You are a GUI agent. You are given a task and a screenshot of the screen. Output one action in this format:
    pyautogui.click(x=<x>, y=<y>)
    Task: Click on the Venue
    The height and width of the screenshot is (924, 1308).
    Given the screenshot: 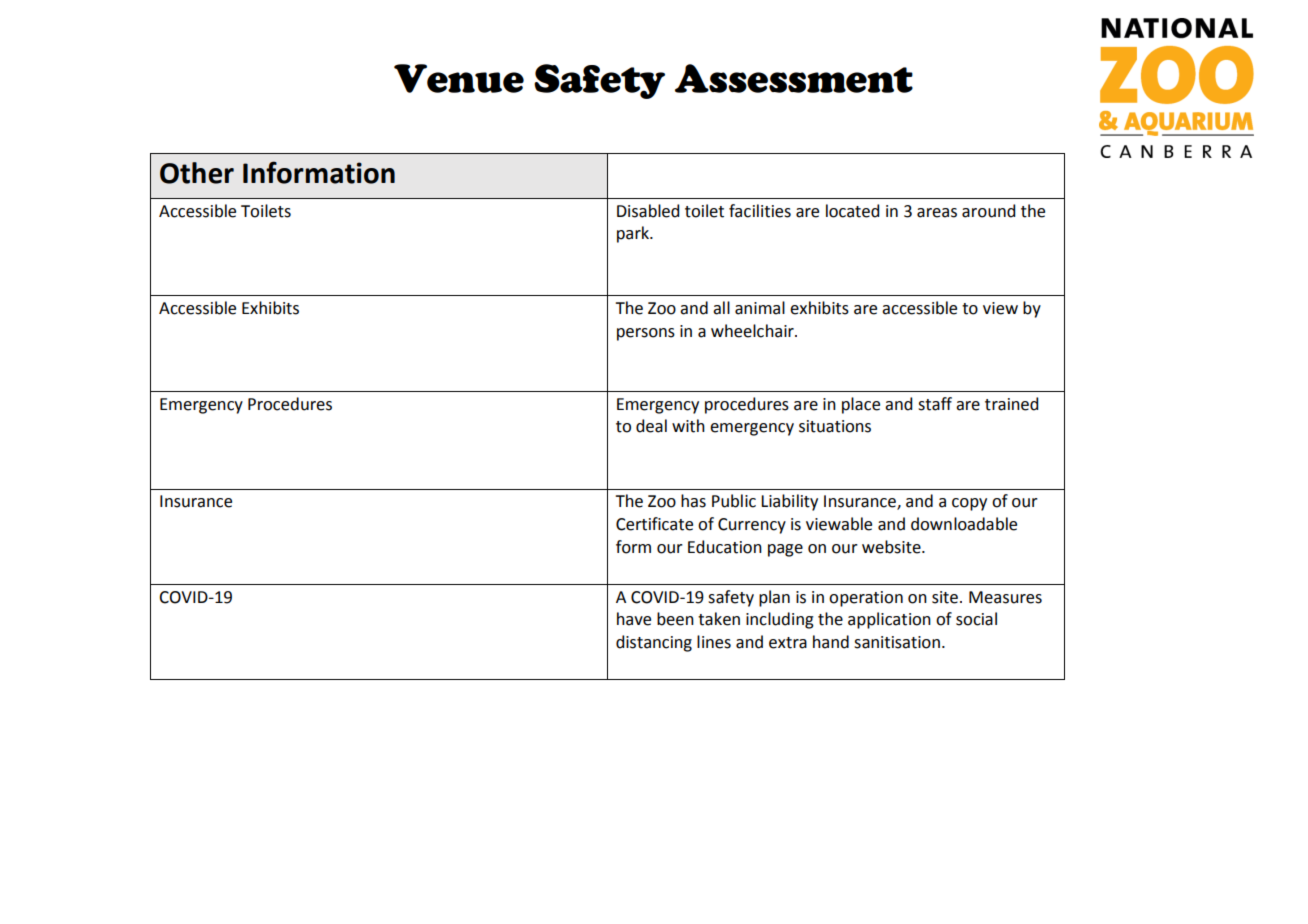 What is the action you would take?
    pyautogui.click(x=459, y=78)
